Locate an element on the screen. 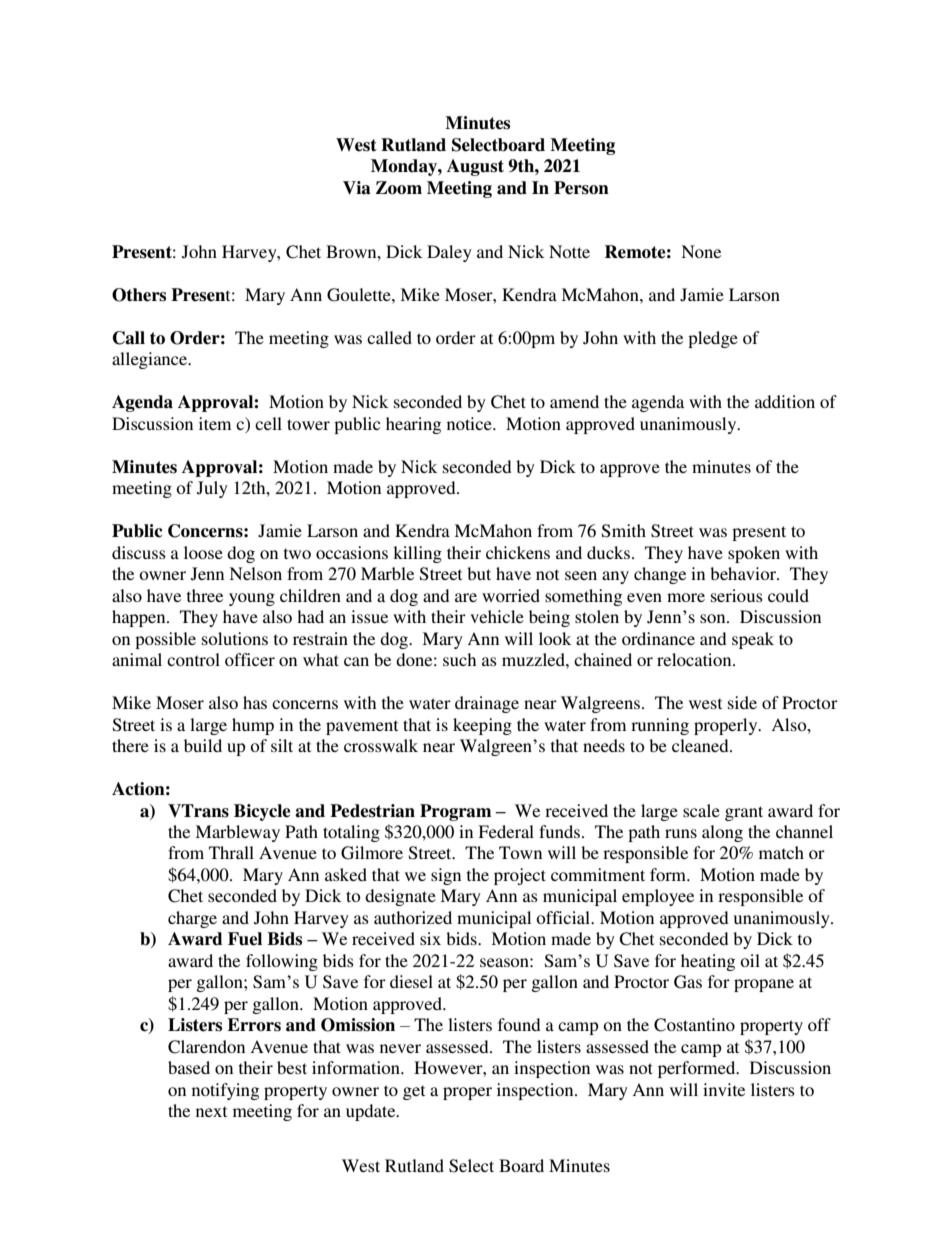  spoken is located at coordinates (754, 554).
